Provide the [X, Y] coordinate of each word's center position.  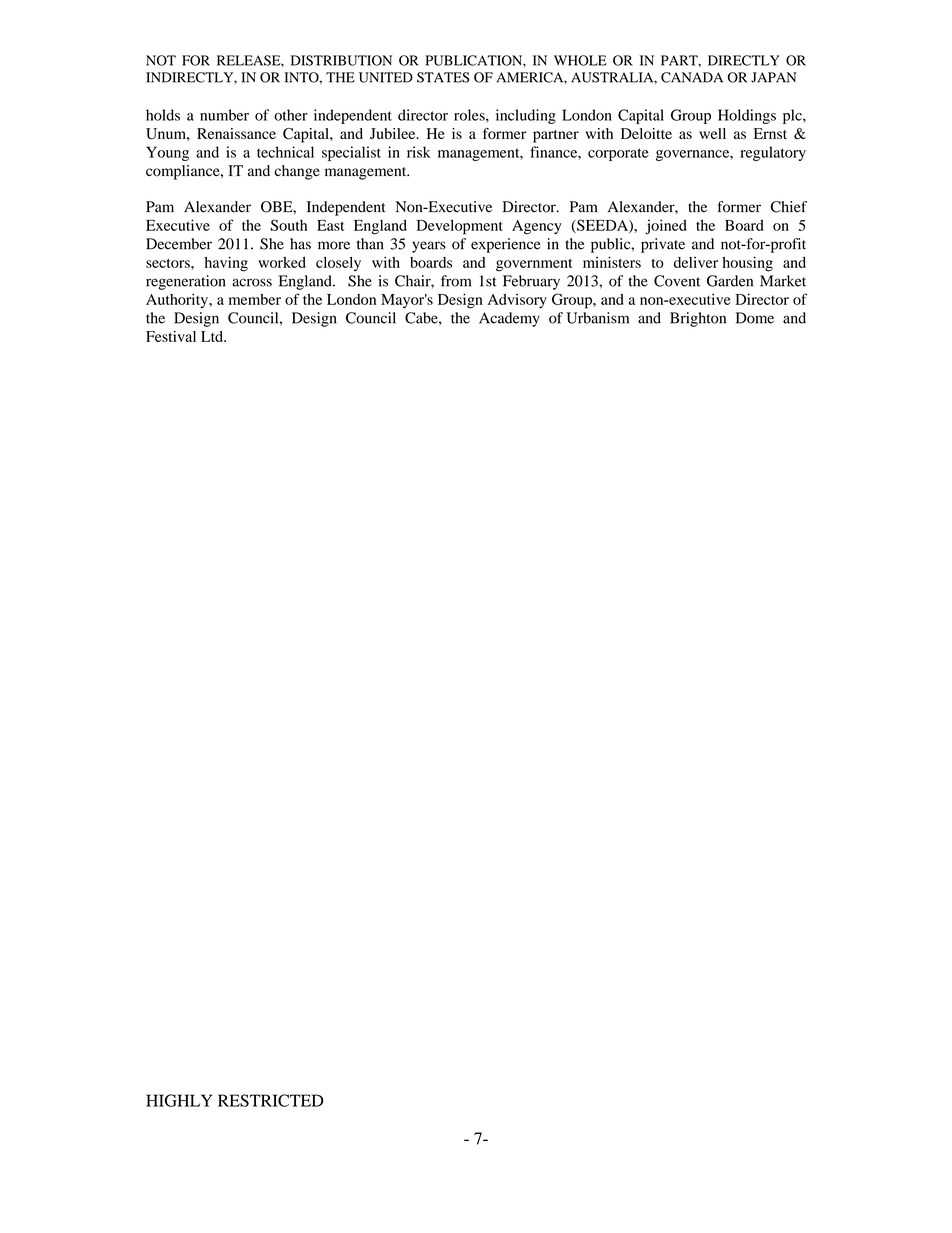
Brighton [698, 319]
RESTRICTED [271, 1100]
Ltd [213, 336]
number [224, 115]
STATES [443, 77]
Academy [509, 319]
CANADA [692, 77]
